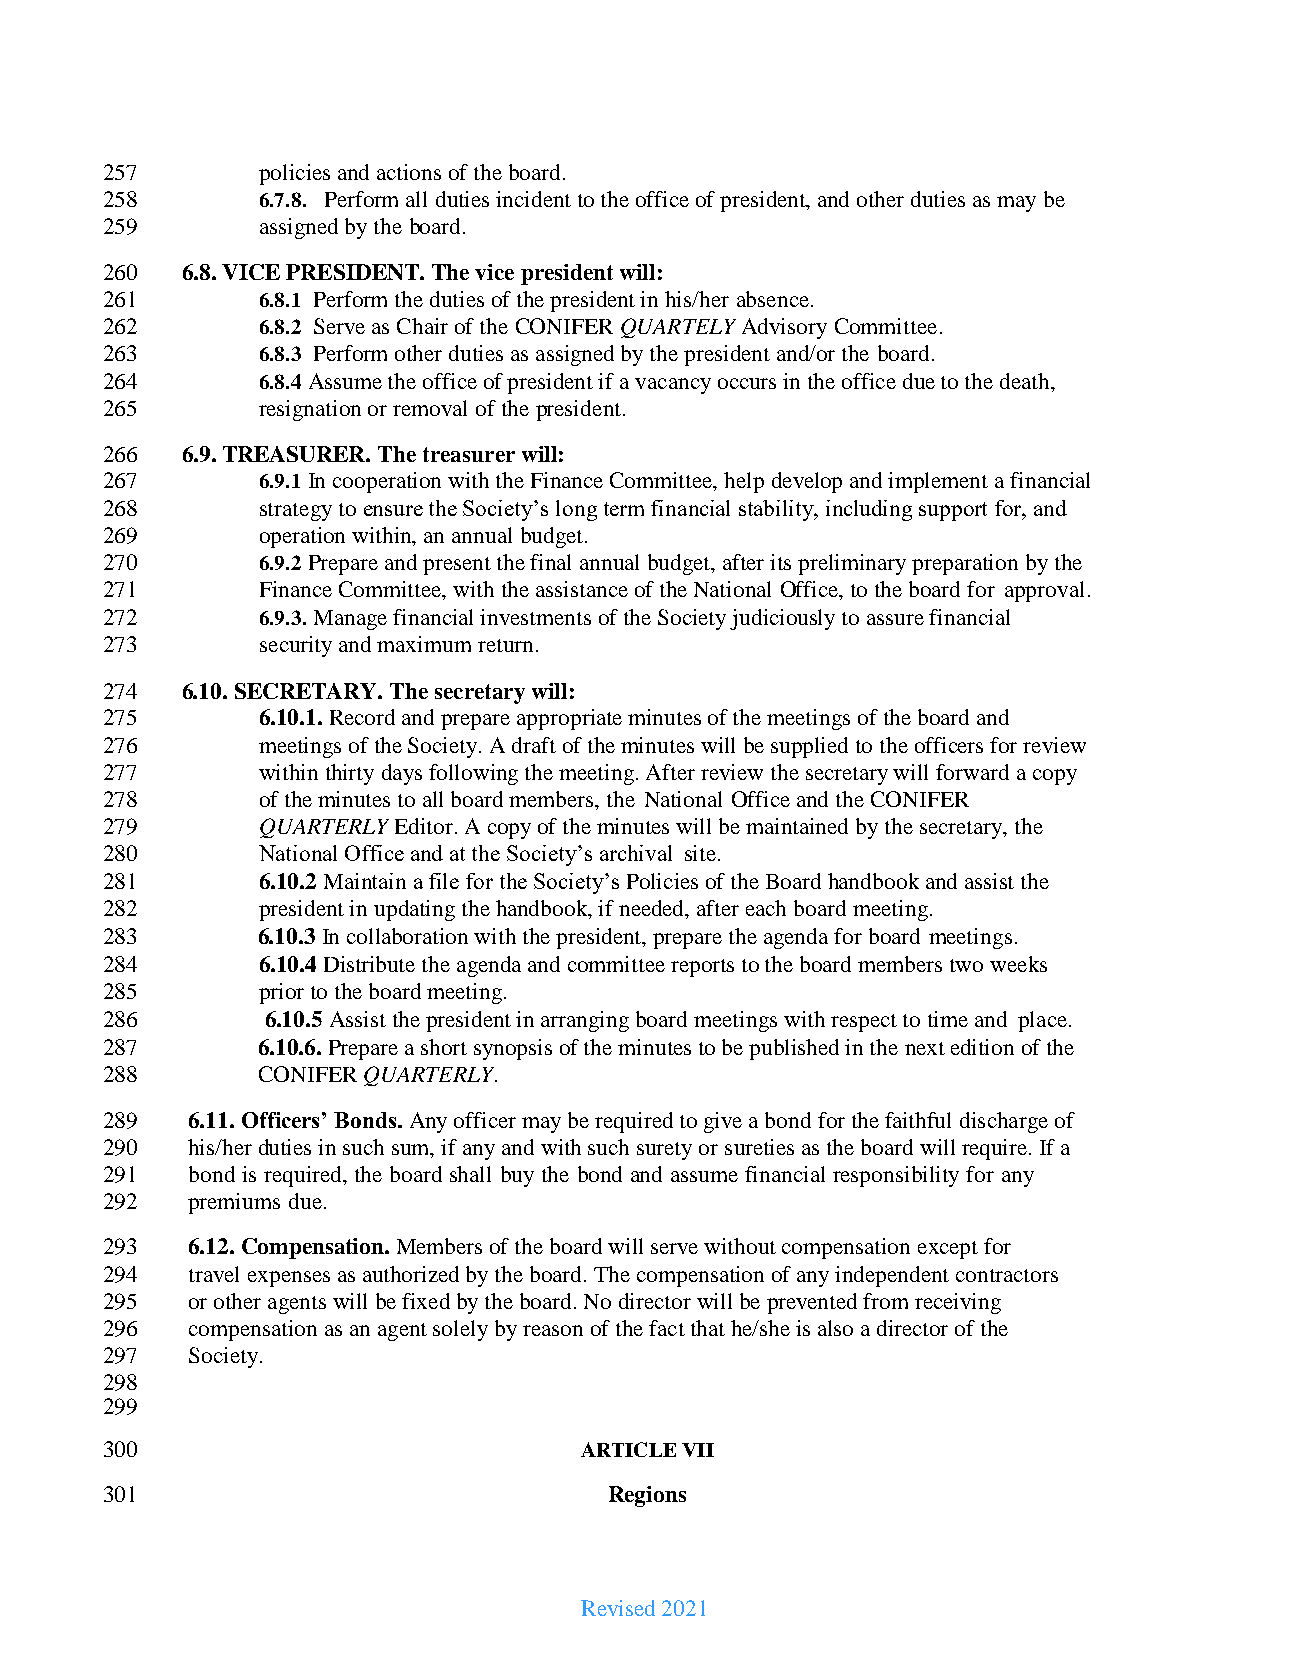  What do you see at coordinates (698, 1450) in the image?
I see `VII` at bounding box center [698, 1450].
